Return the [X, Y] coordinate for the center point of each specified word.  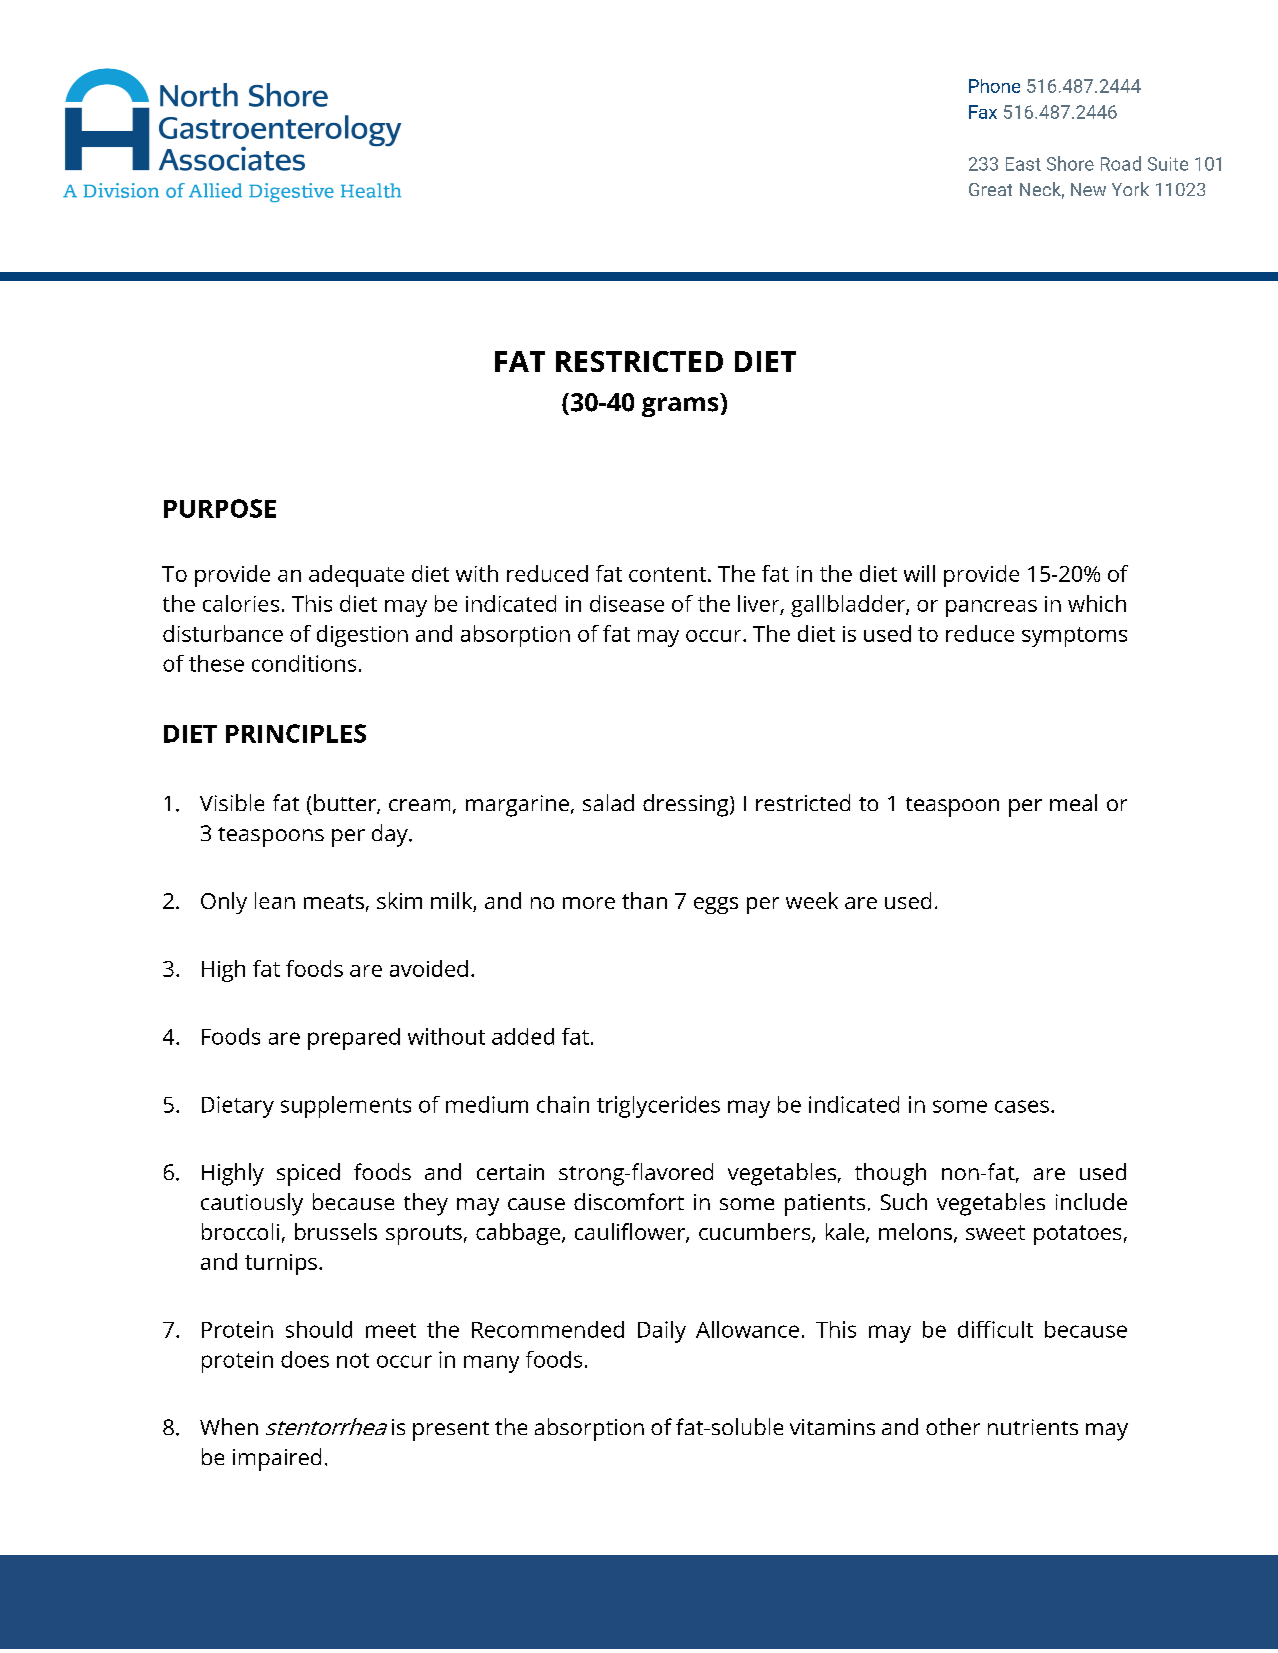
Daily [662, 1332]
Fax [983, 112]
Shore [1070, 163]
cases [1022, 1106]
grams [680, 407]
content [667, 574]
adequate [356, 576]
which [1097, 603]
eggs [716, 905]
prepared [354, 1039]
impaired [277, 1459]
